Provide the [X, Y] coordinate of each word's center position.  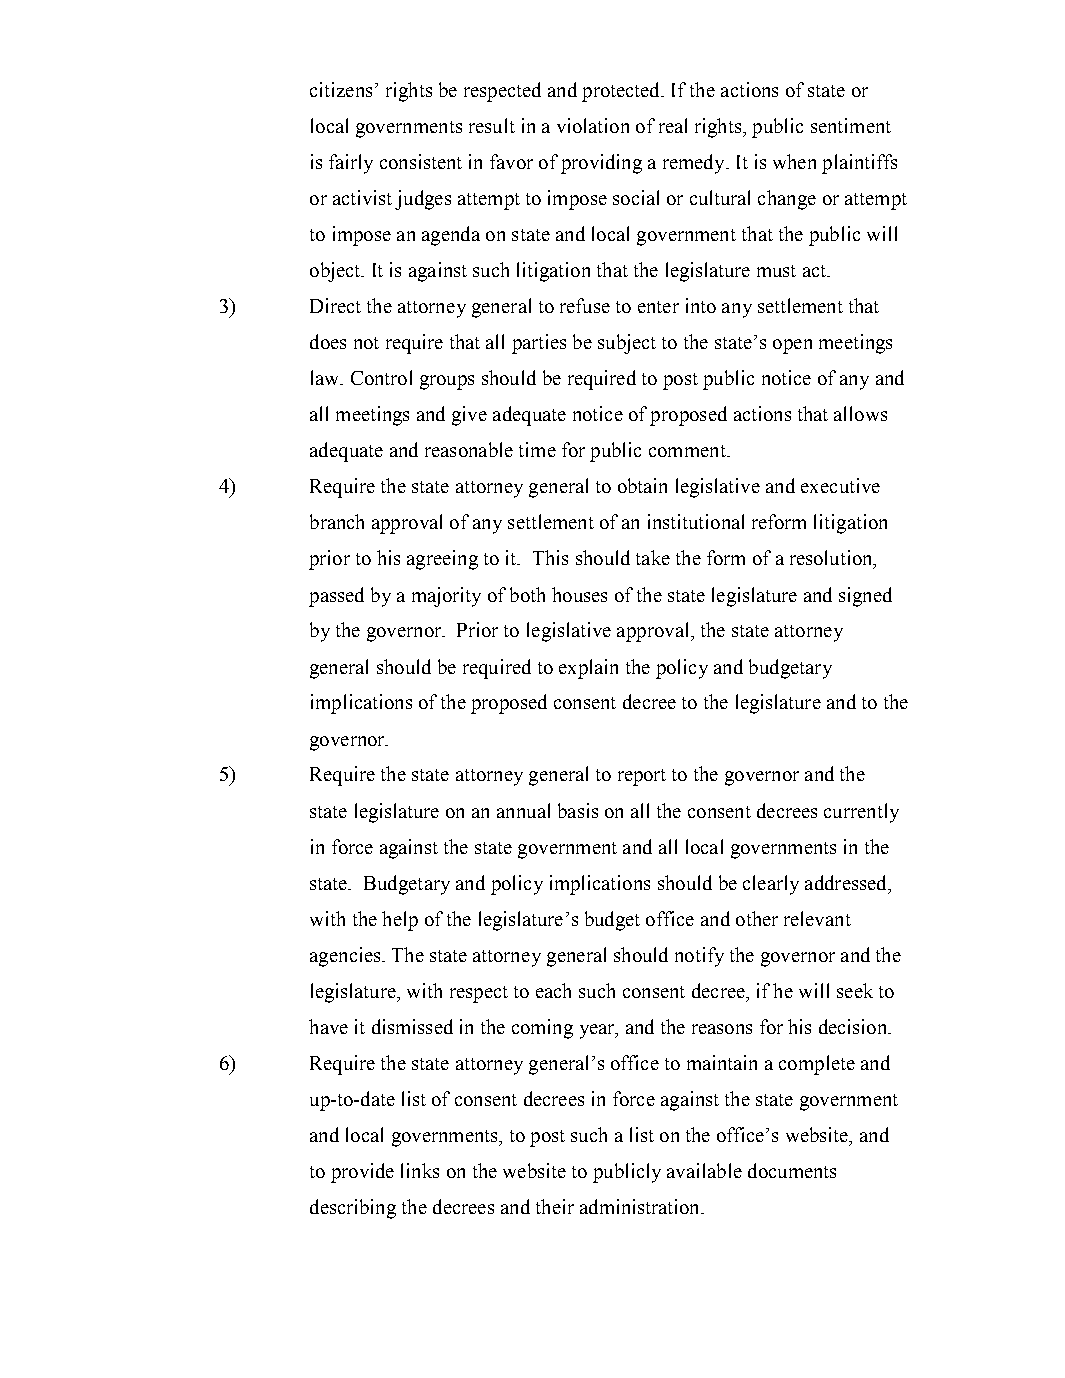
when [794, 161]
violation [593, 125]
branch [337, 521]
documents [792, 1170]
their [555, 1206]
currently [861, 813]
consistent [421, 161]
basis [578, 810]
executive [840, 485]
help [400, 921]
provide [362, 1173]
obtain [642, 485]
